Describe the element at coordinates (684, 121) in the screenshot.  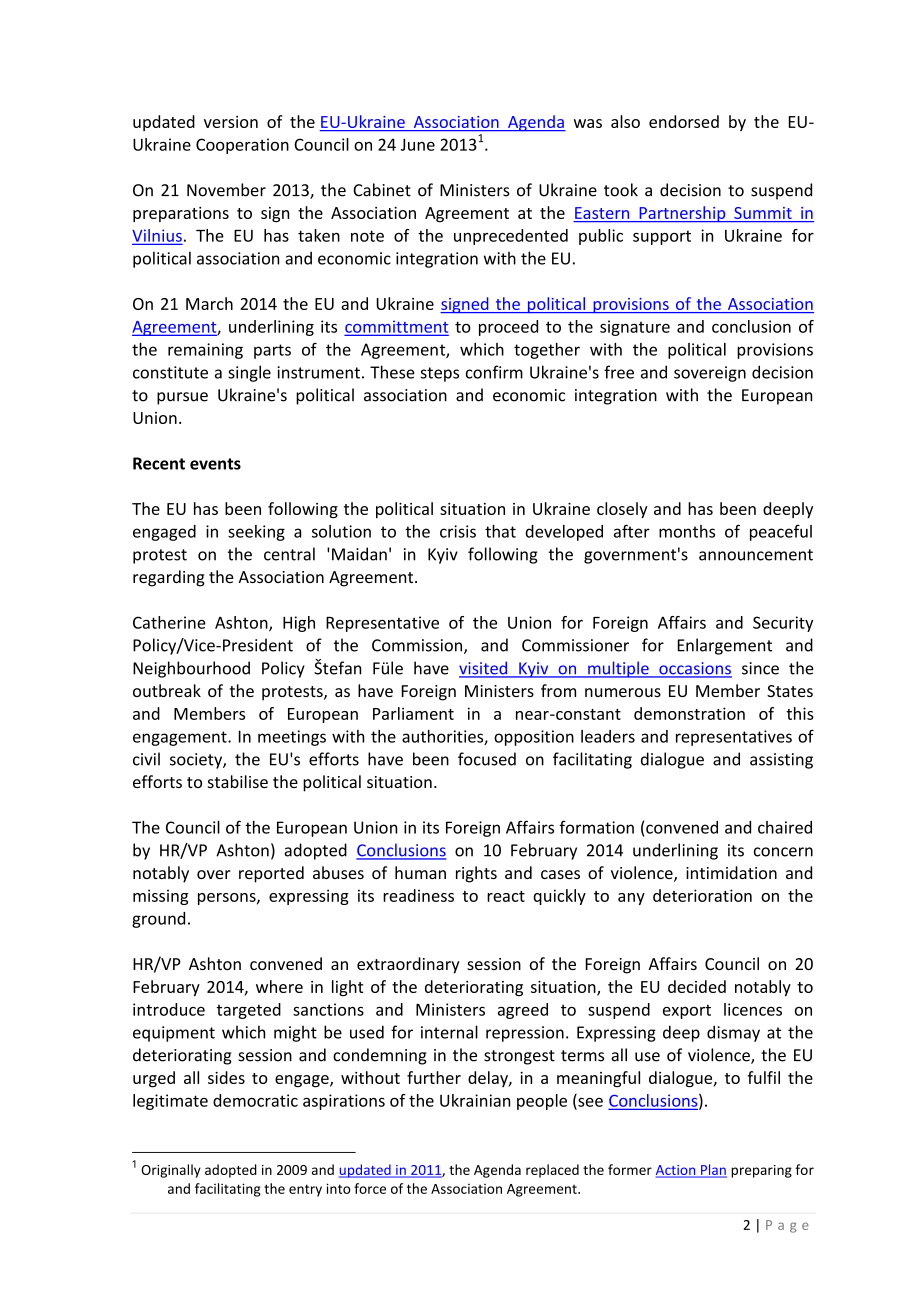
I see `endorsed` at that location.
